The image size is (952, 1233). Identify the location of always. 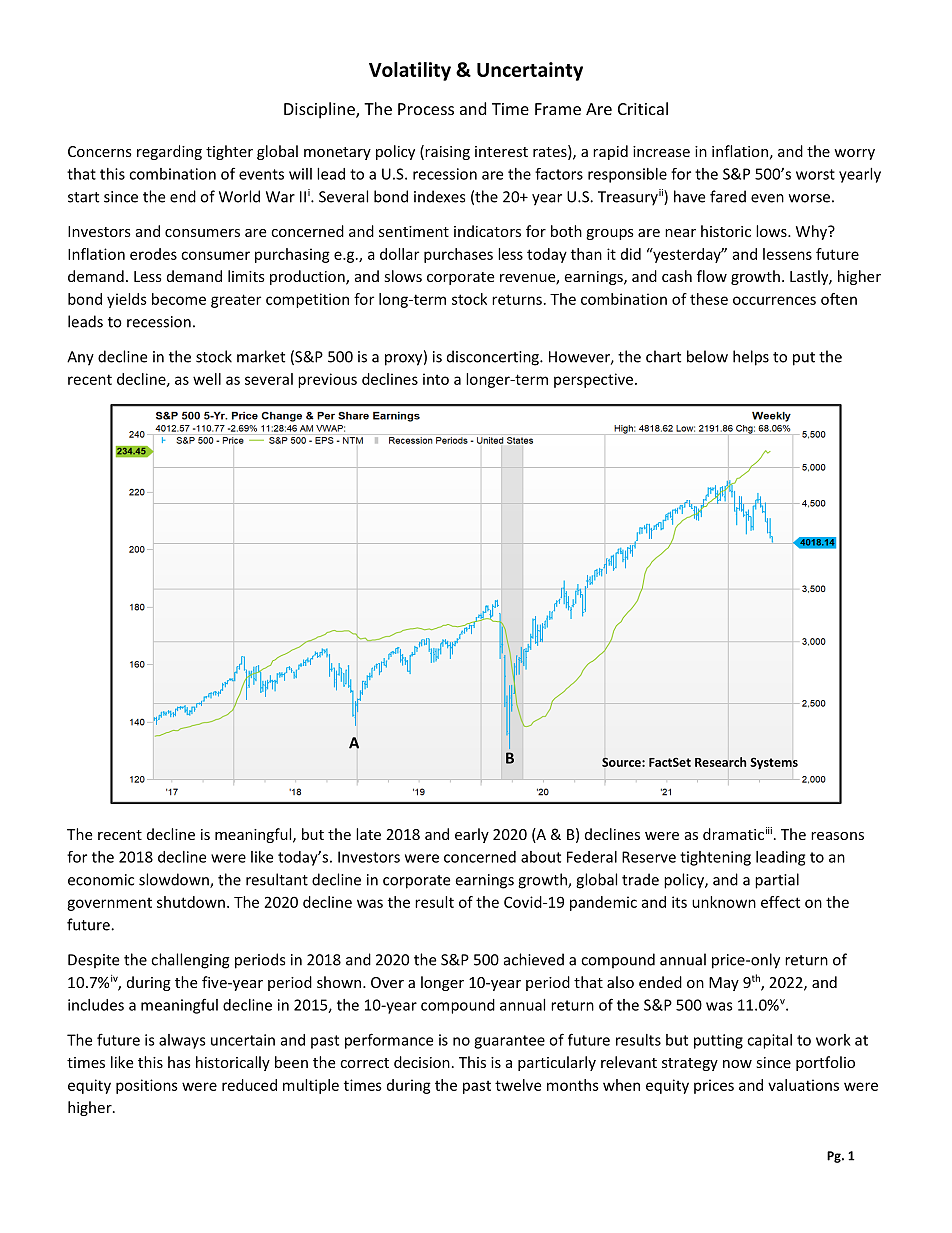
(182, 1041).
